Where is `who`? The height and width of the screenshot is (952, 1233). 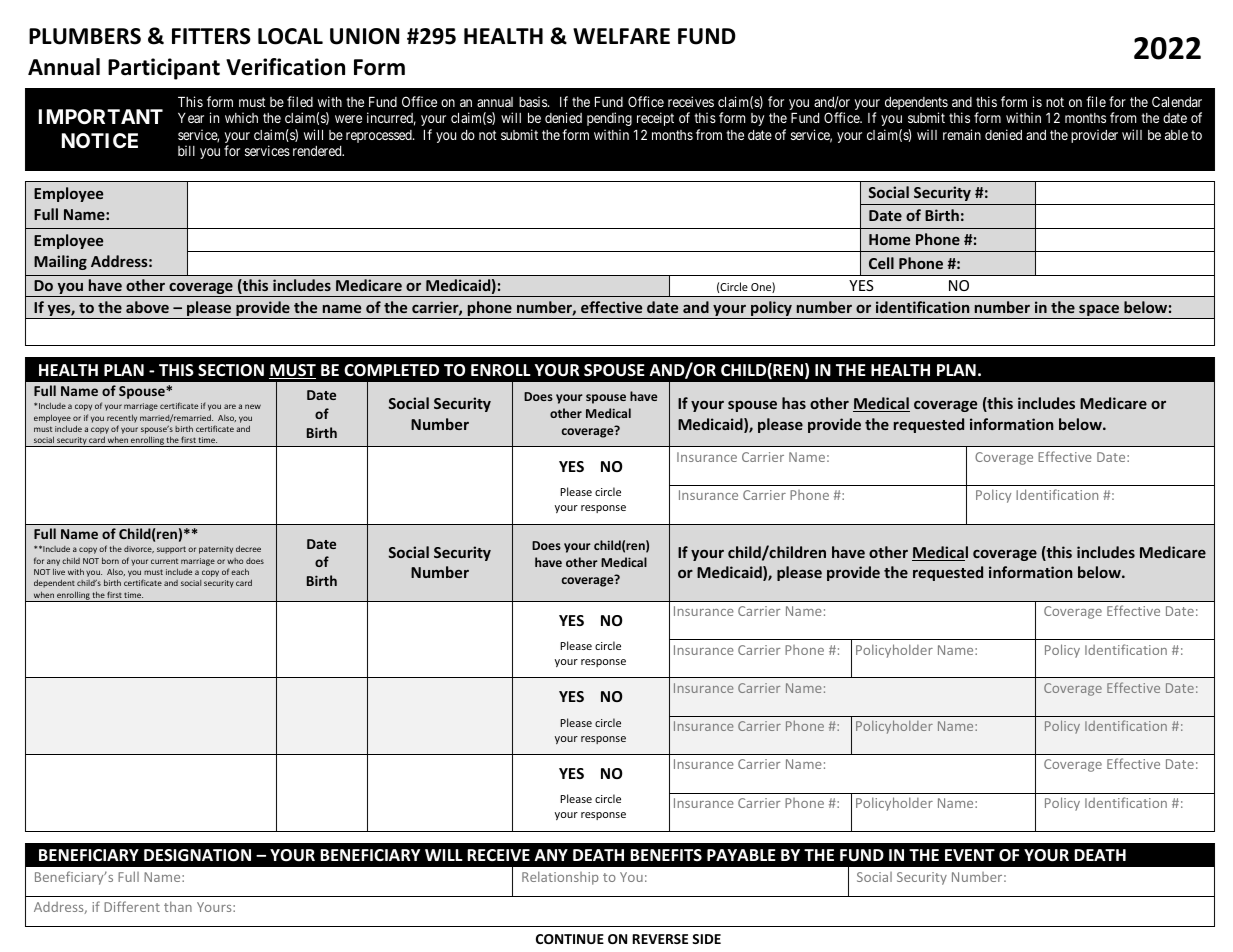 who is located at coordinates (235, 561).
